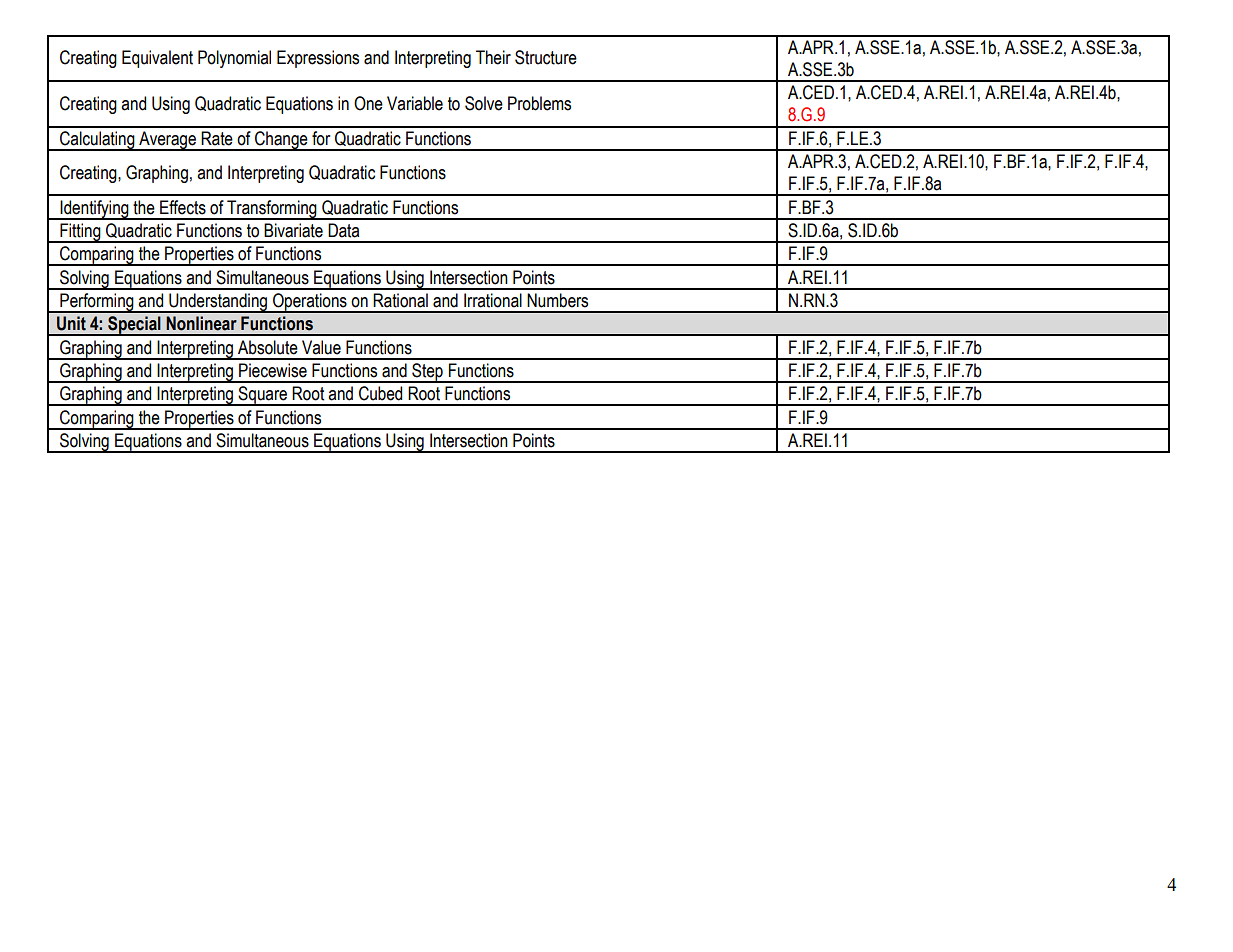 This screenshot has height=952, width=1233. What do you see at coordinates (427, 373) in the screenshot?
I see `Step` at bounding box center [427, 373].
